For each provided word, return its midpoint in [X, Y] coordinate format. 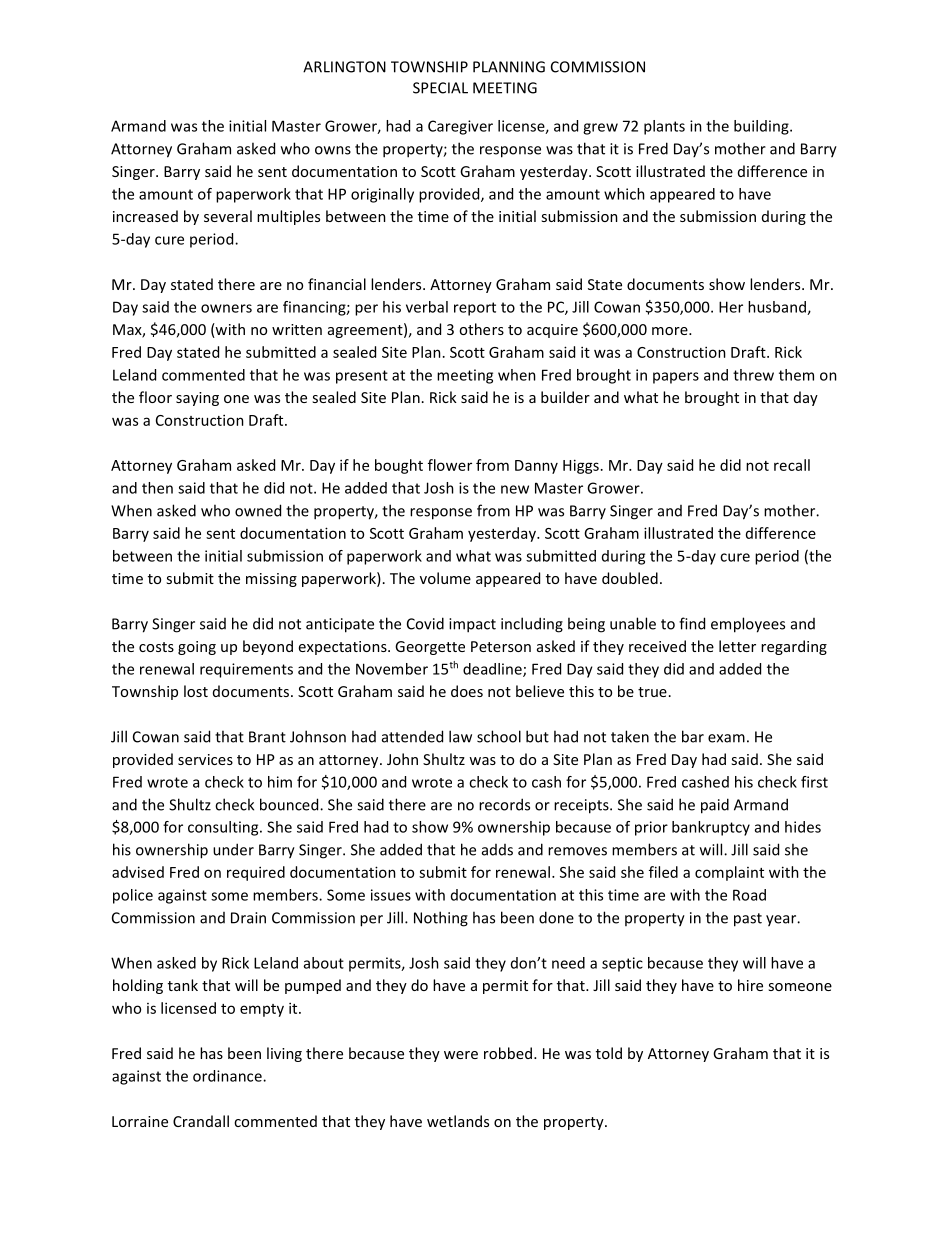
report [475, 309]
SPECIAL [440, 88]
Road [749, 895]
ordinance [228, 1076]
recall [792, 465]
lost [196, 691]
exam [726, 738]
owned [258, 510]
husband [778, 308]
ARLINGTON [344, 67]
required [256, 873]
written [297, 329]
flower [450, 465]
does [467, 691]
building [762, 127]
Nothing [441, 919]
